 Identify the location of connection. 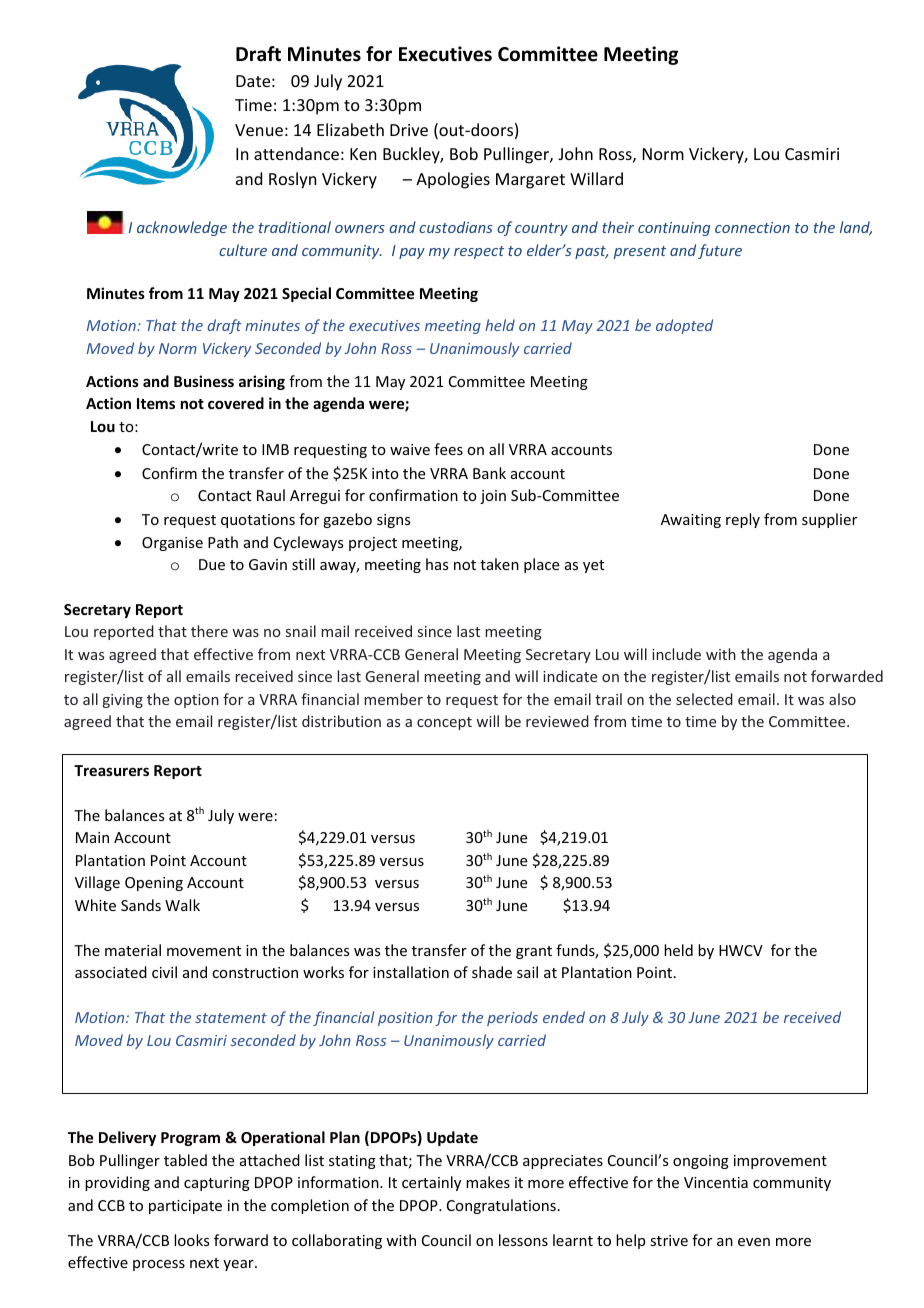
(752, 227).
